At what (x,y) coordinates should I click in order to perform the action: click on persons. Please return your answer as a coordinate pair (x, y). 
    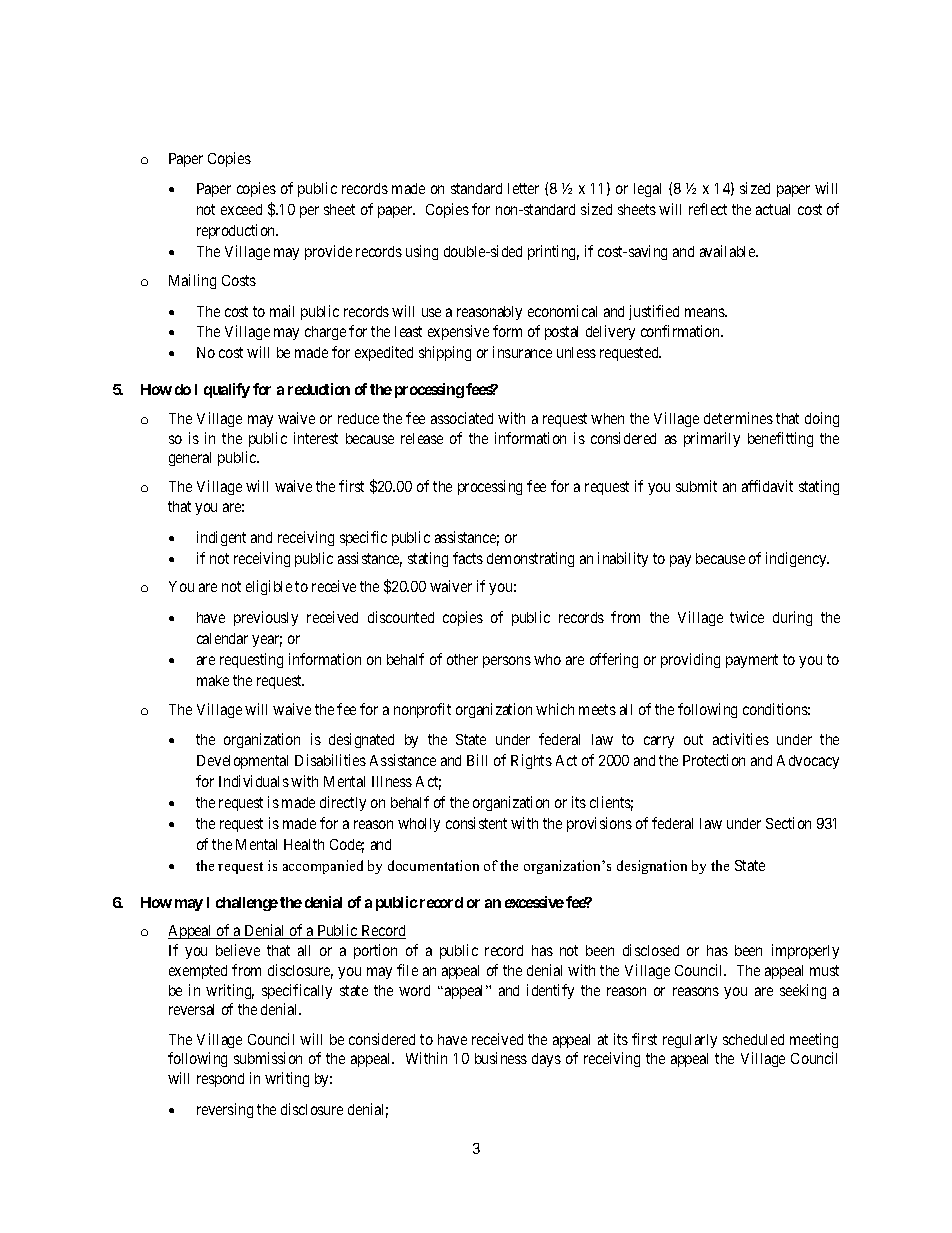
    Looking at the image, I should click on (507, 662).
